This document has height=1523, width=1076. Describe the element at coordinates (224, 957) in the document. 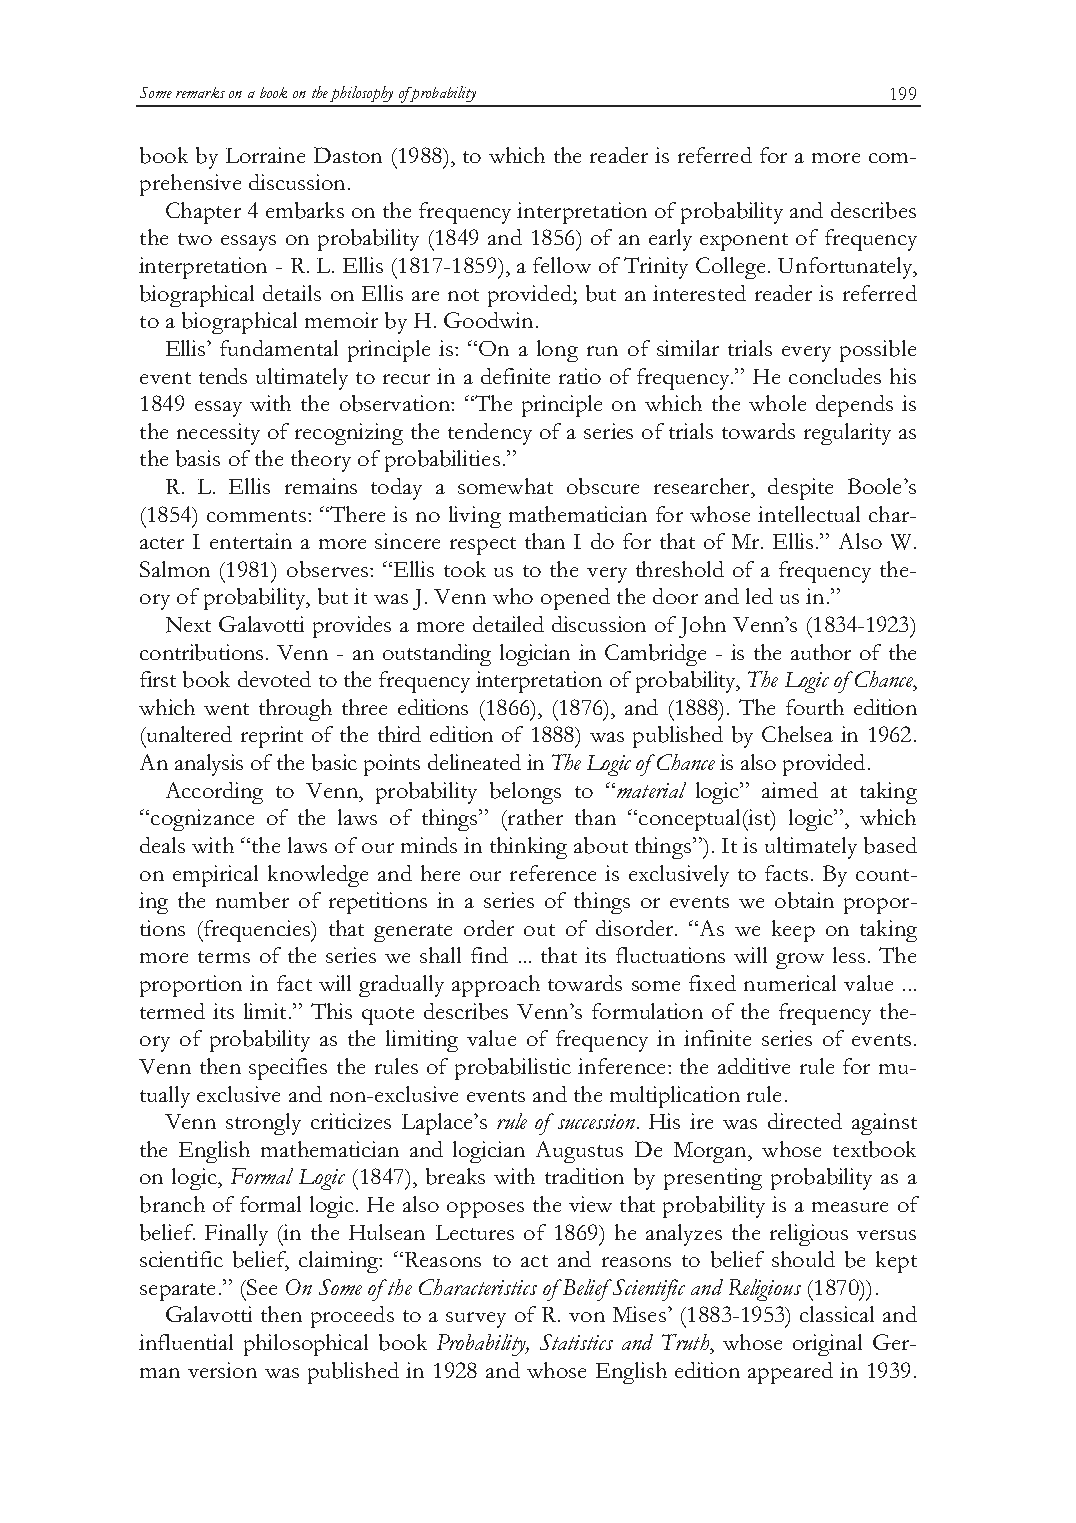

I see `terms` at that location.
